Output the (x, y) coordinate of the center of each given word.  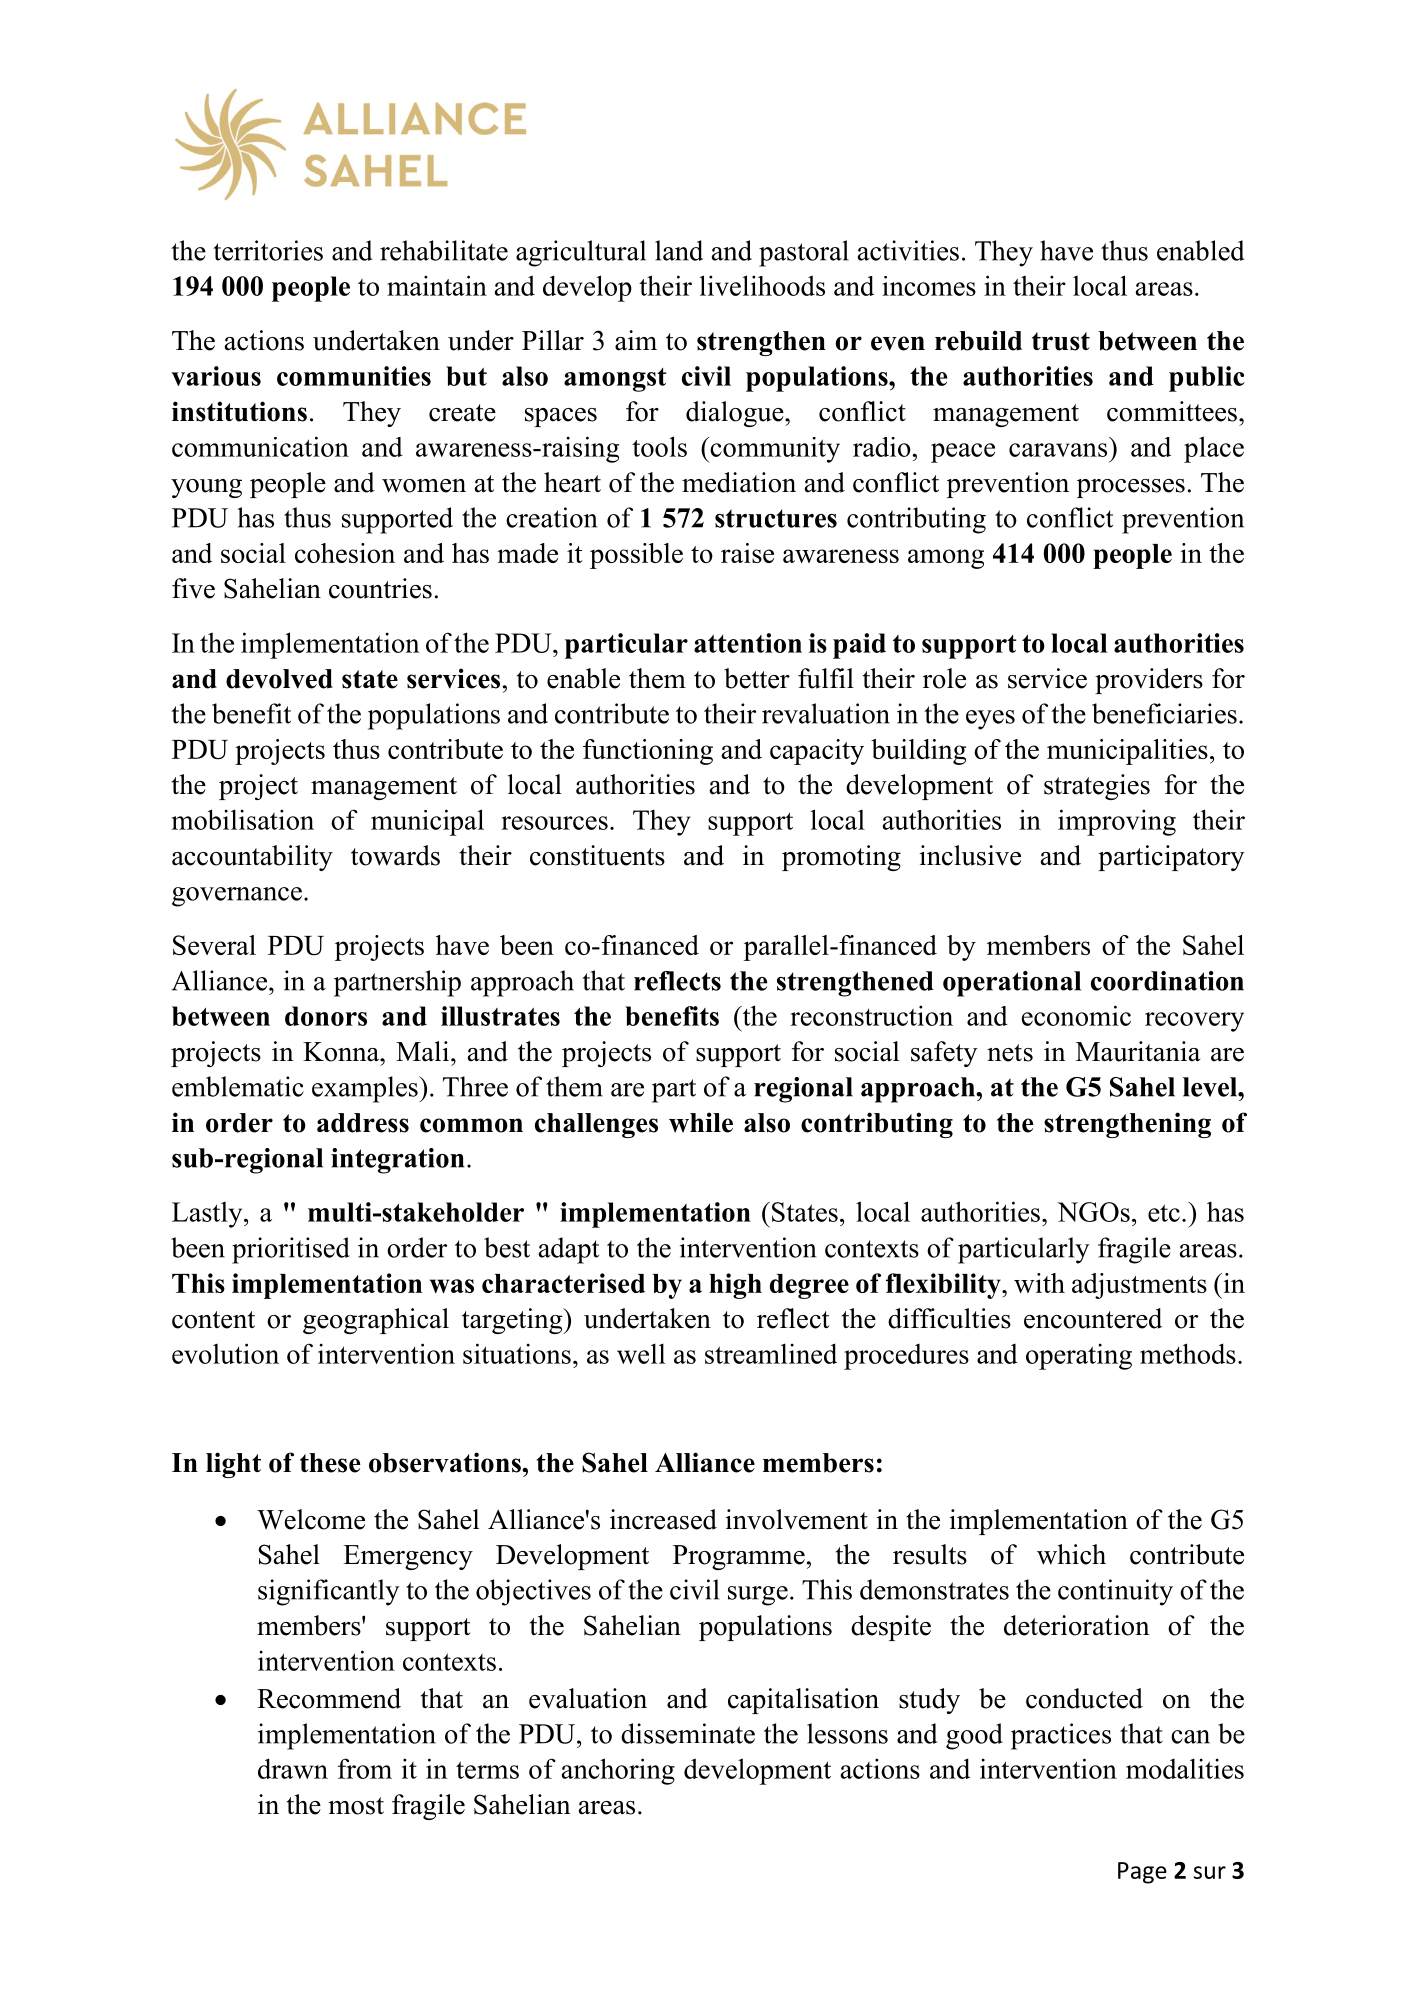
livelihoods (762, 285)
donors (326, 1016)
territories (268, 250)
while (701, 1122)
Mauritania (1138, 1051)
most (356, 1806)
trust (1061, 341)
